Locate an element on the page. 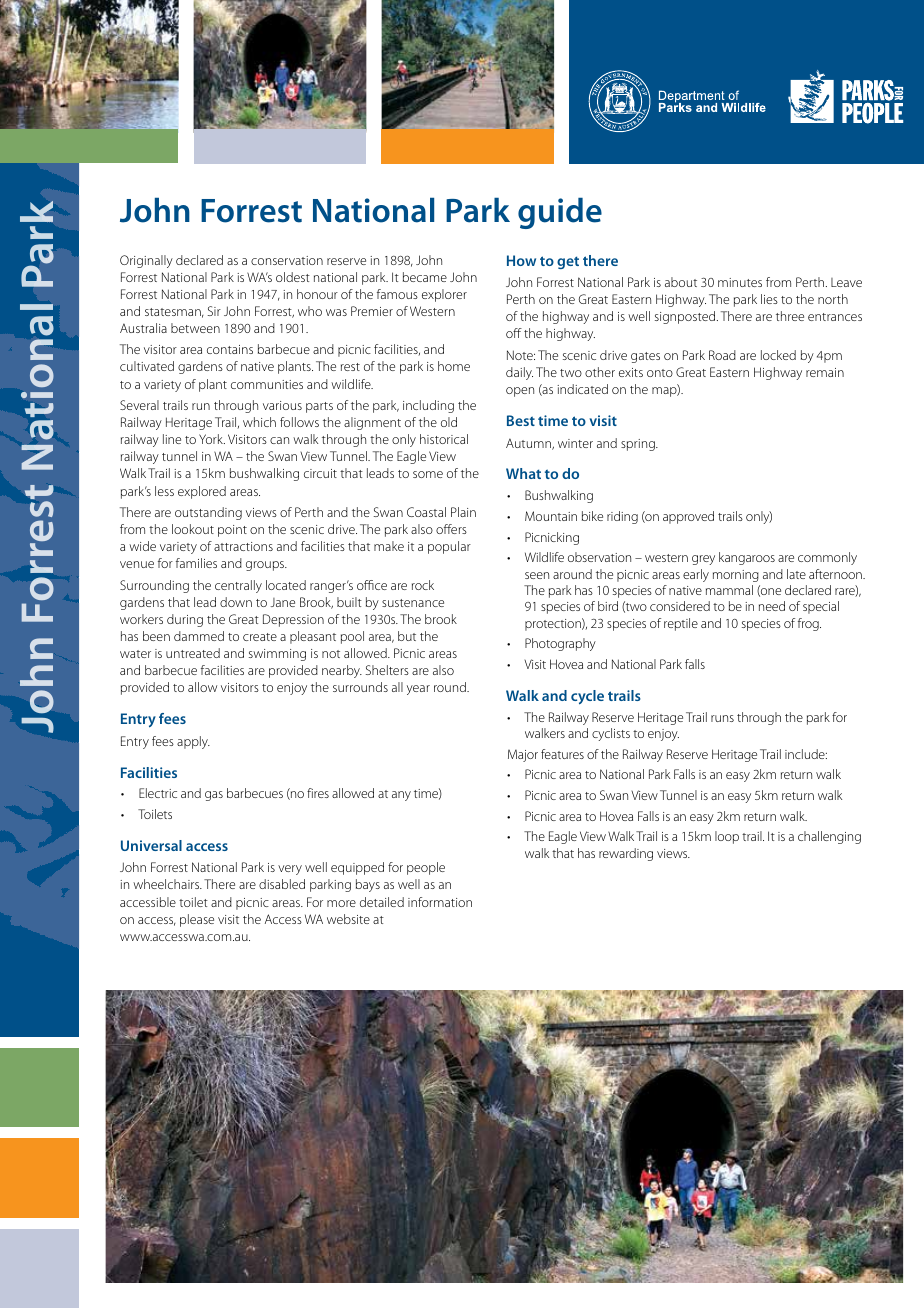 The width and height of the image is (924, 1308). remain is located at coordinates (825, 372).
